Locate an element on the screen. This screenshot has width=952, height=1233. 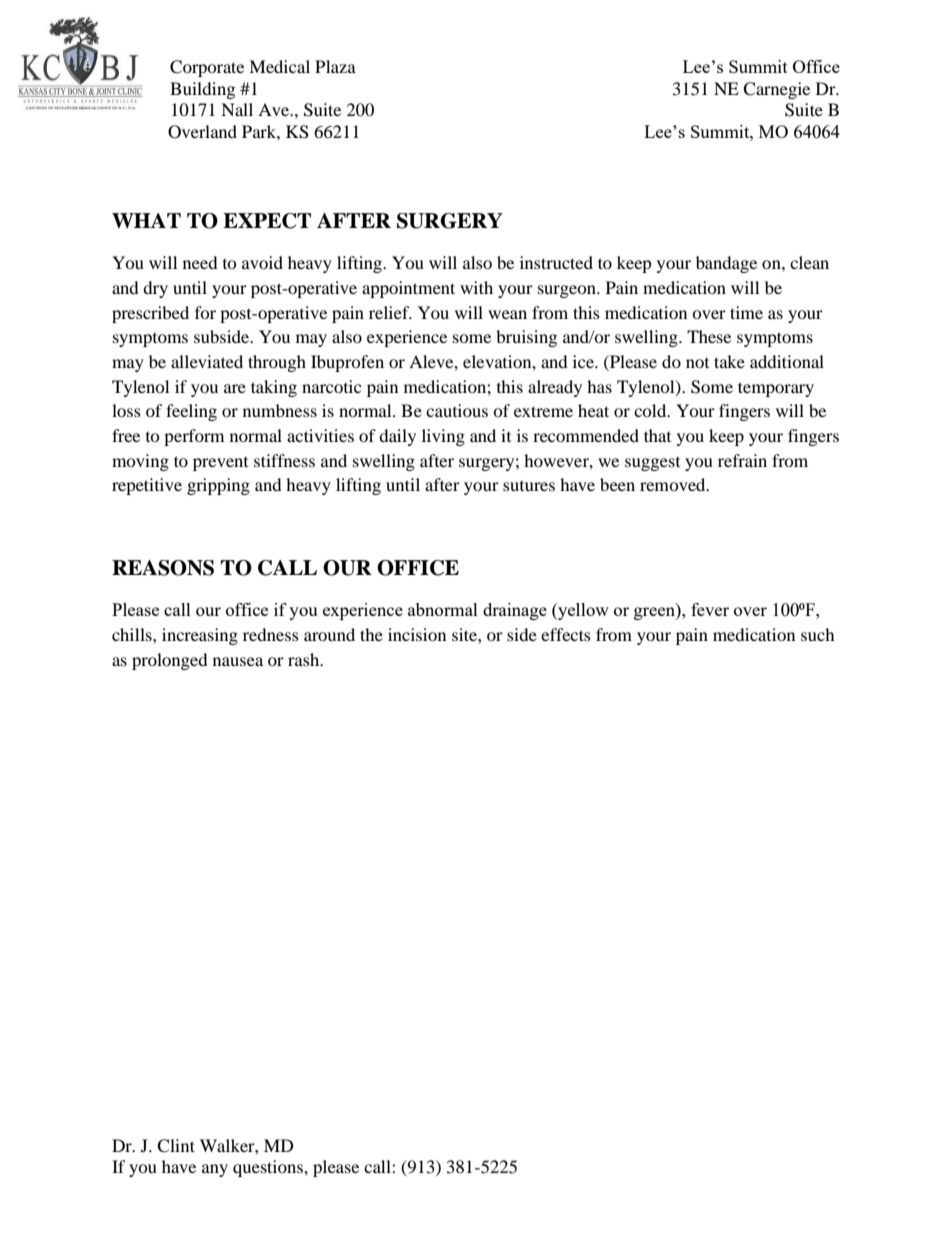
Carnegie is located at coordinates (776, 90).
